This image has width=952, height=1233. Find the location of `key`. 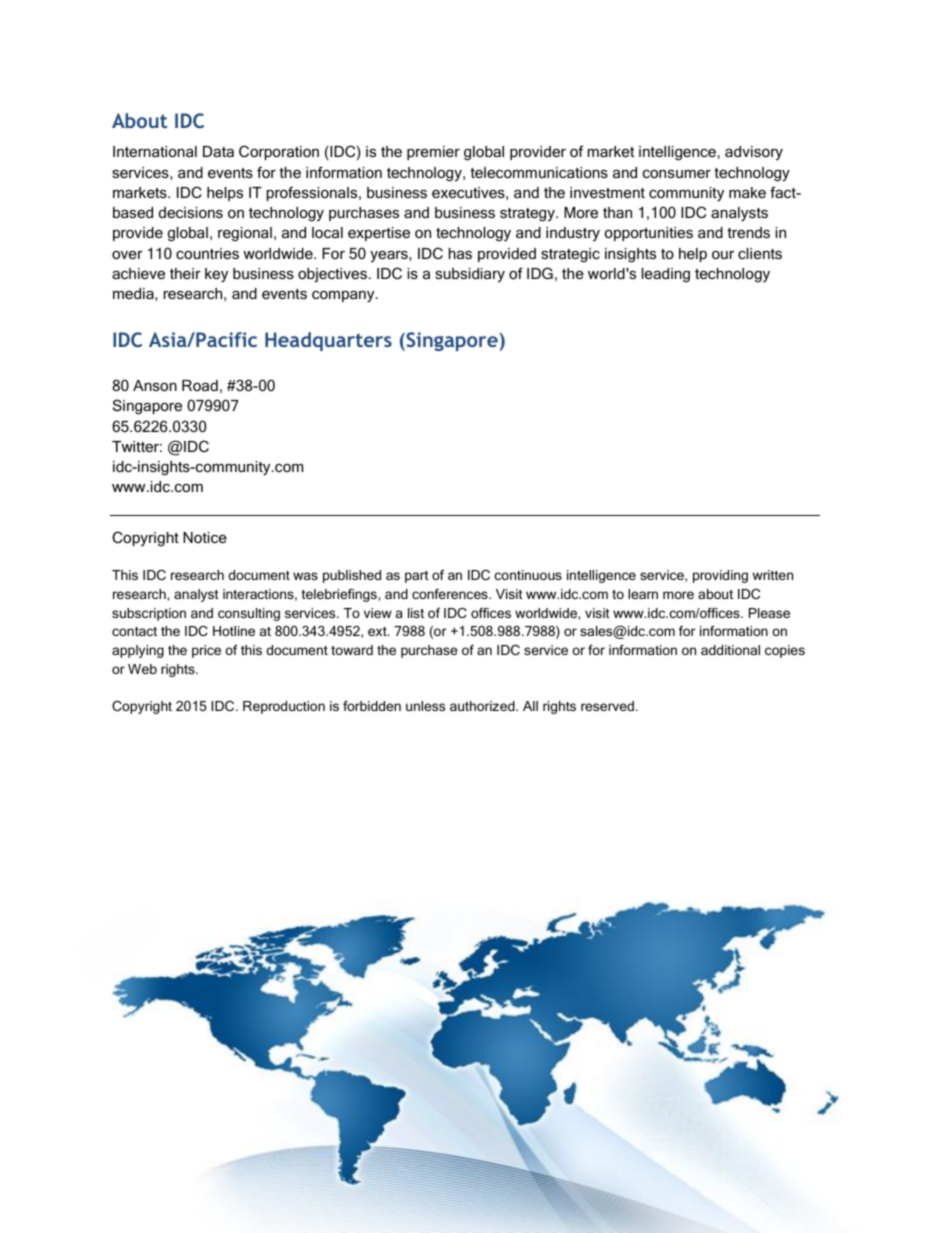

key is located at coordinates (216, 275).
